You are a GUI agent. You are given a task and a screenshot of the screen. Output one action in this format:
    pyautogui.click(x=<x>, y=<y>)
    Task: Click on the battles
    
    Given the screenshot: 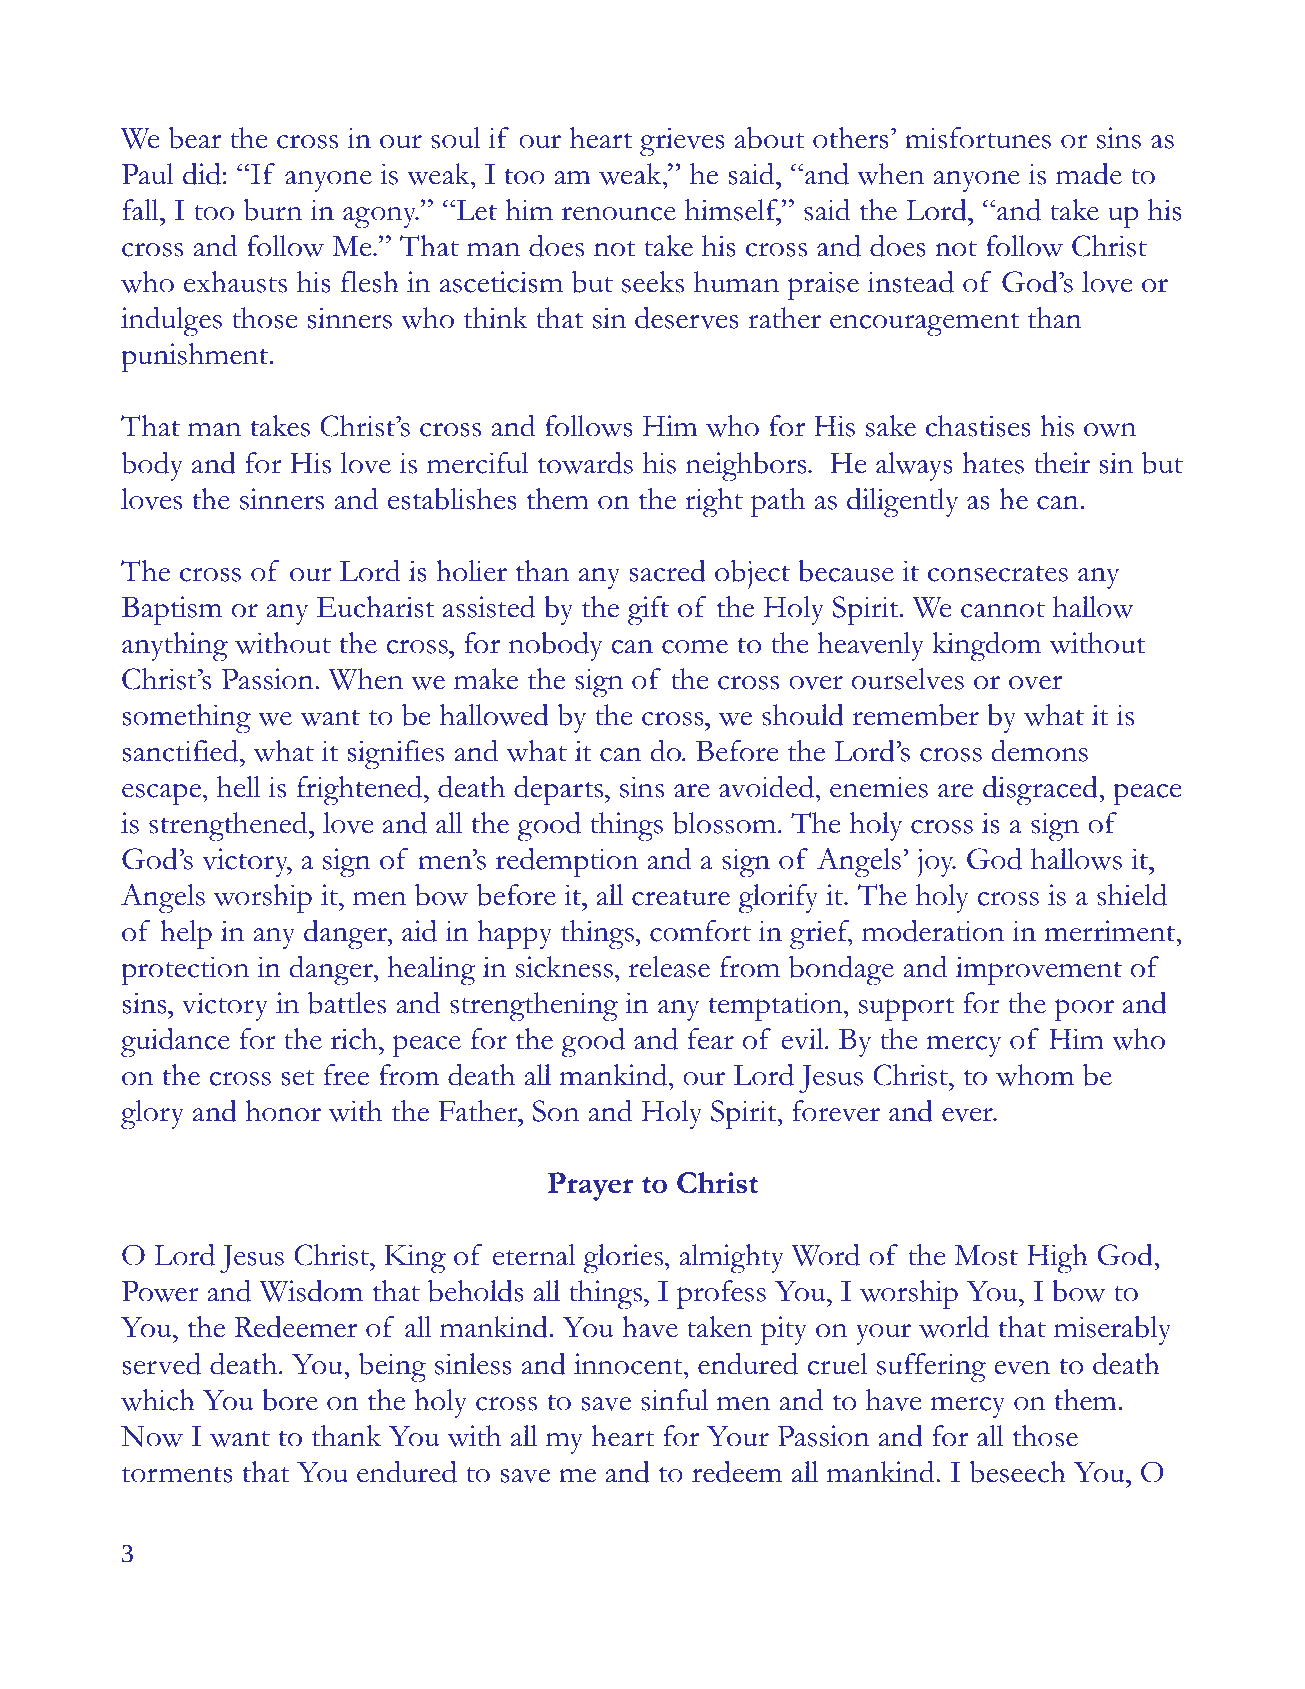 What is the action you would take?
    pyautogui.click(x=347, y=1003)
